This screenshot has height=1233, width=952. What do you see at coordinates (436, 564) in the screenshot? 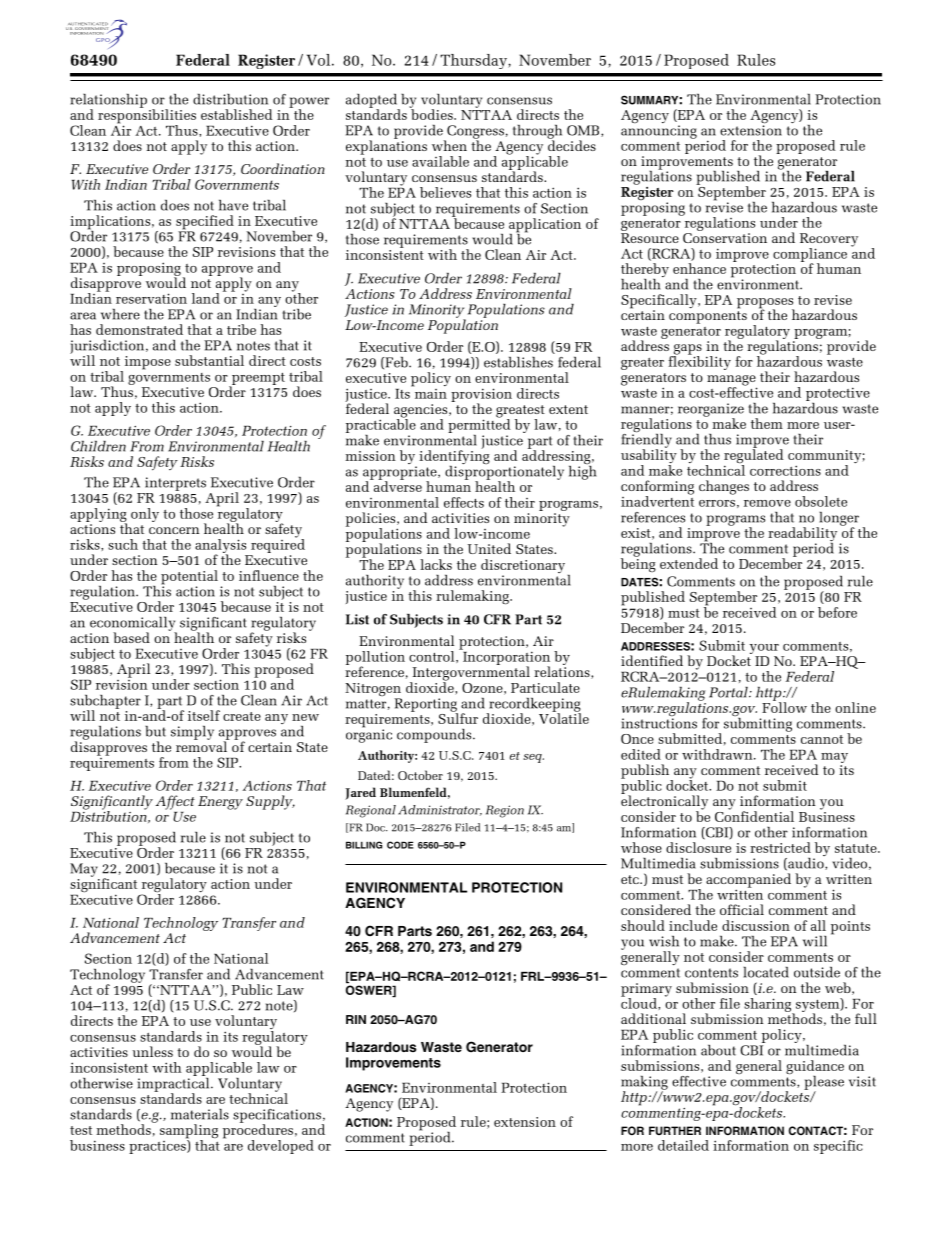
I see `lacks` at bounding box center [436, 564].
